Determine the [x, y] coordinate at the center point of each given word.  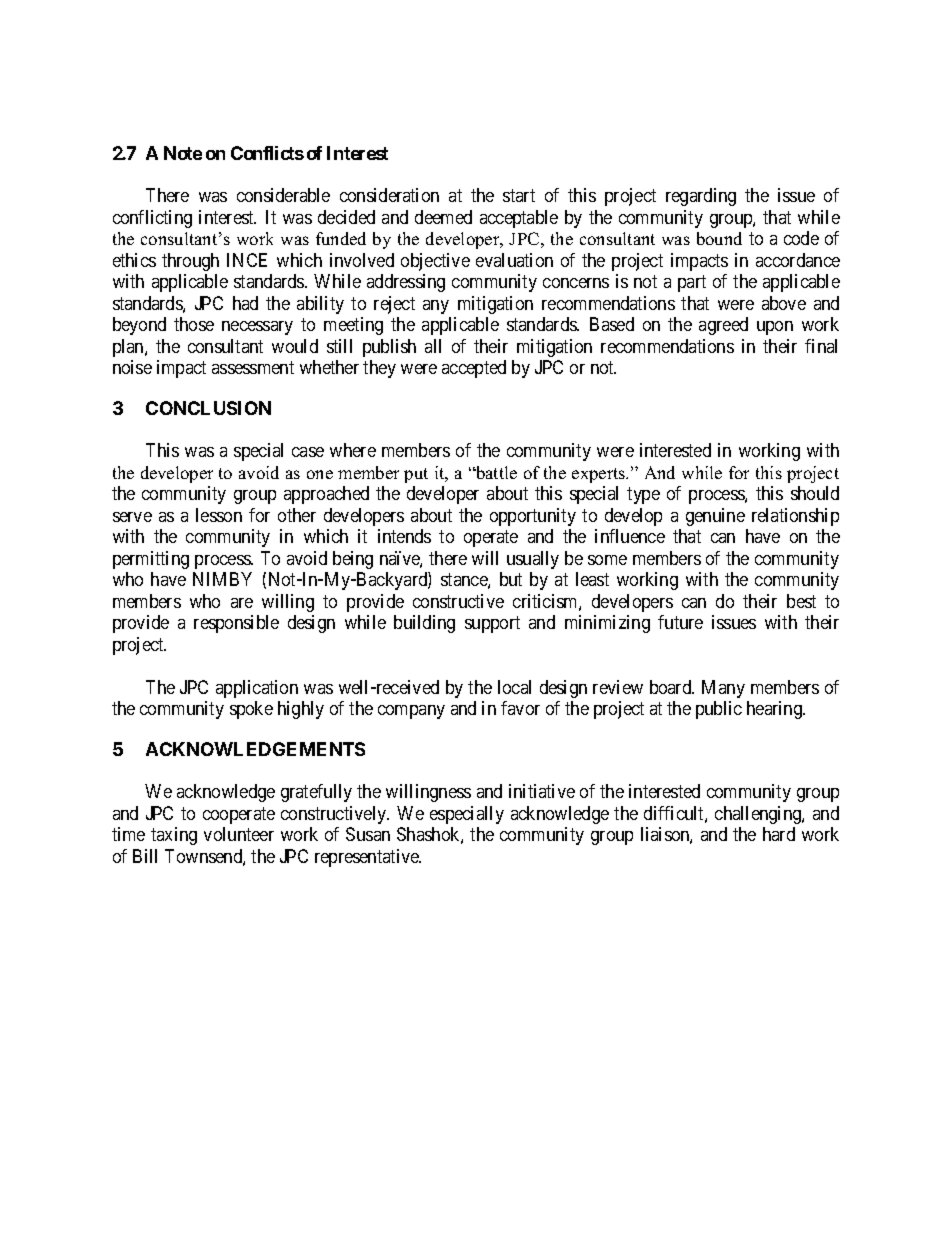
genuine [715, 517]
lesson [219, 515]
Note [183, 153]
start [519, 195]
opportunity [533, 517]
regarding [701, 197]
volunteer [239, 834]
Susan [368, 834]
